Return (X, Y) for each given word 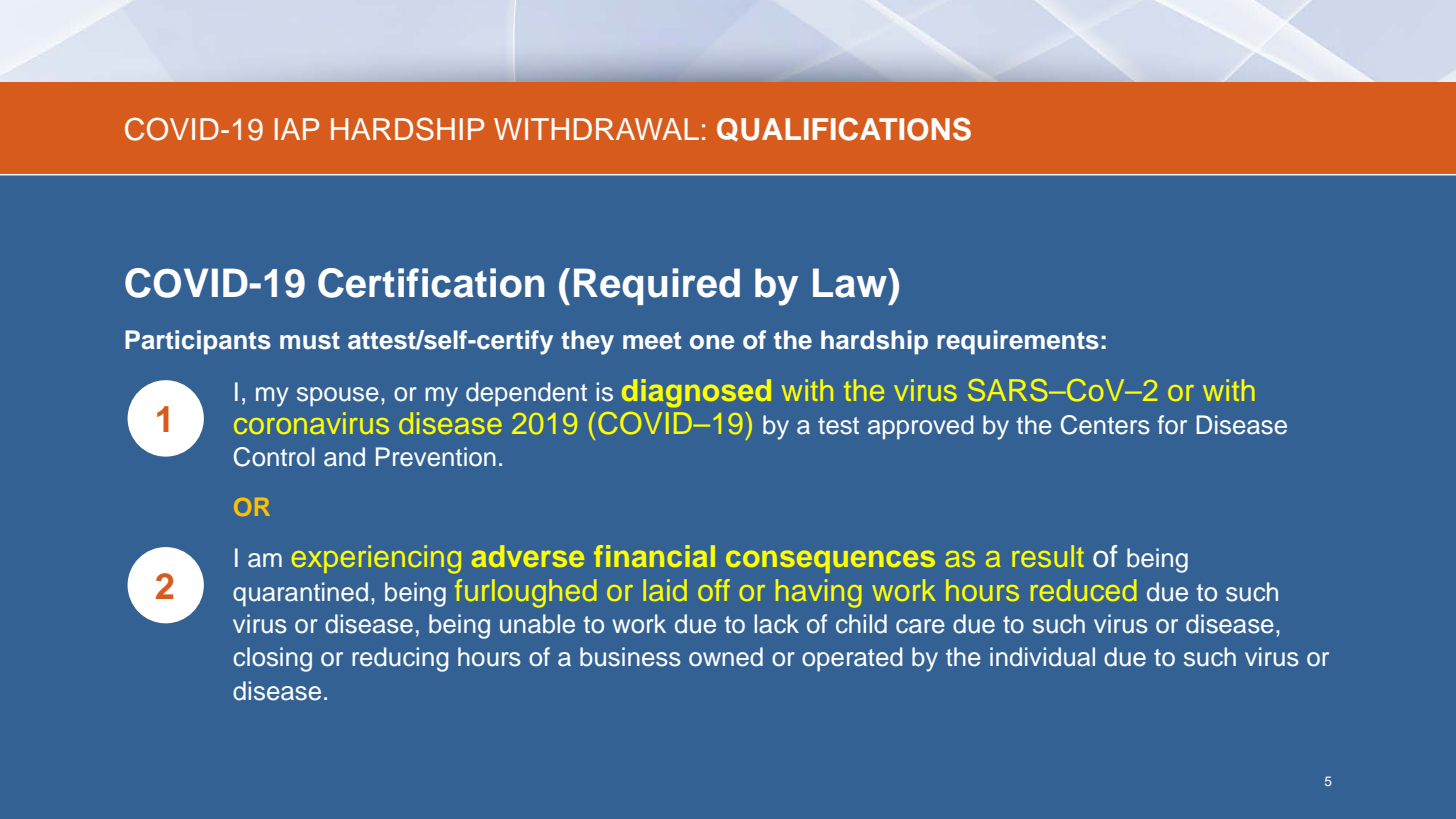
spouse (338, 397)
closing (272, 659)
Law (851, 283)
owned (726, 657)
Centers (1105, 425)
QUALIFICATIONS (844, 129)
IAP (297, 129)
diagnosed (696, 393)
